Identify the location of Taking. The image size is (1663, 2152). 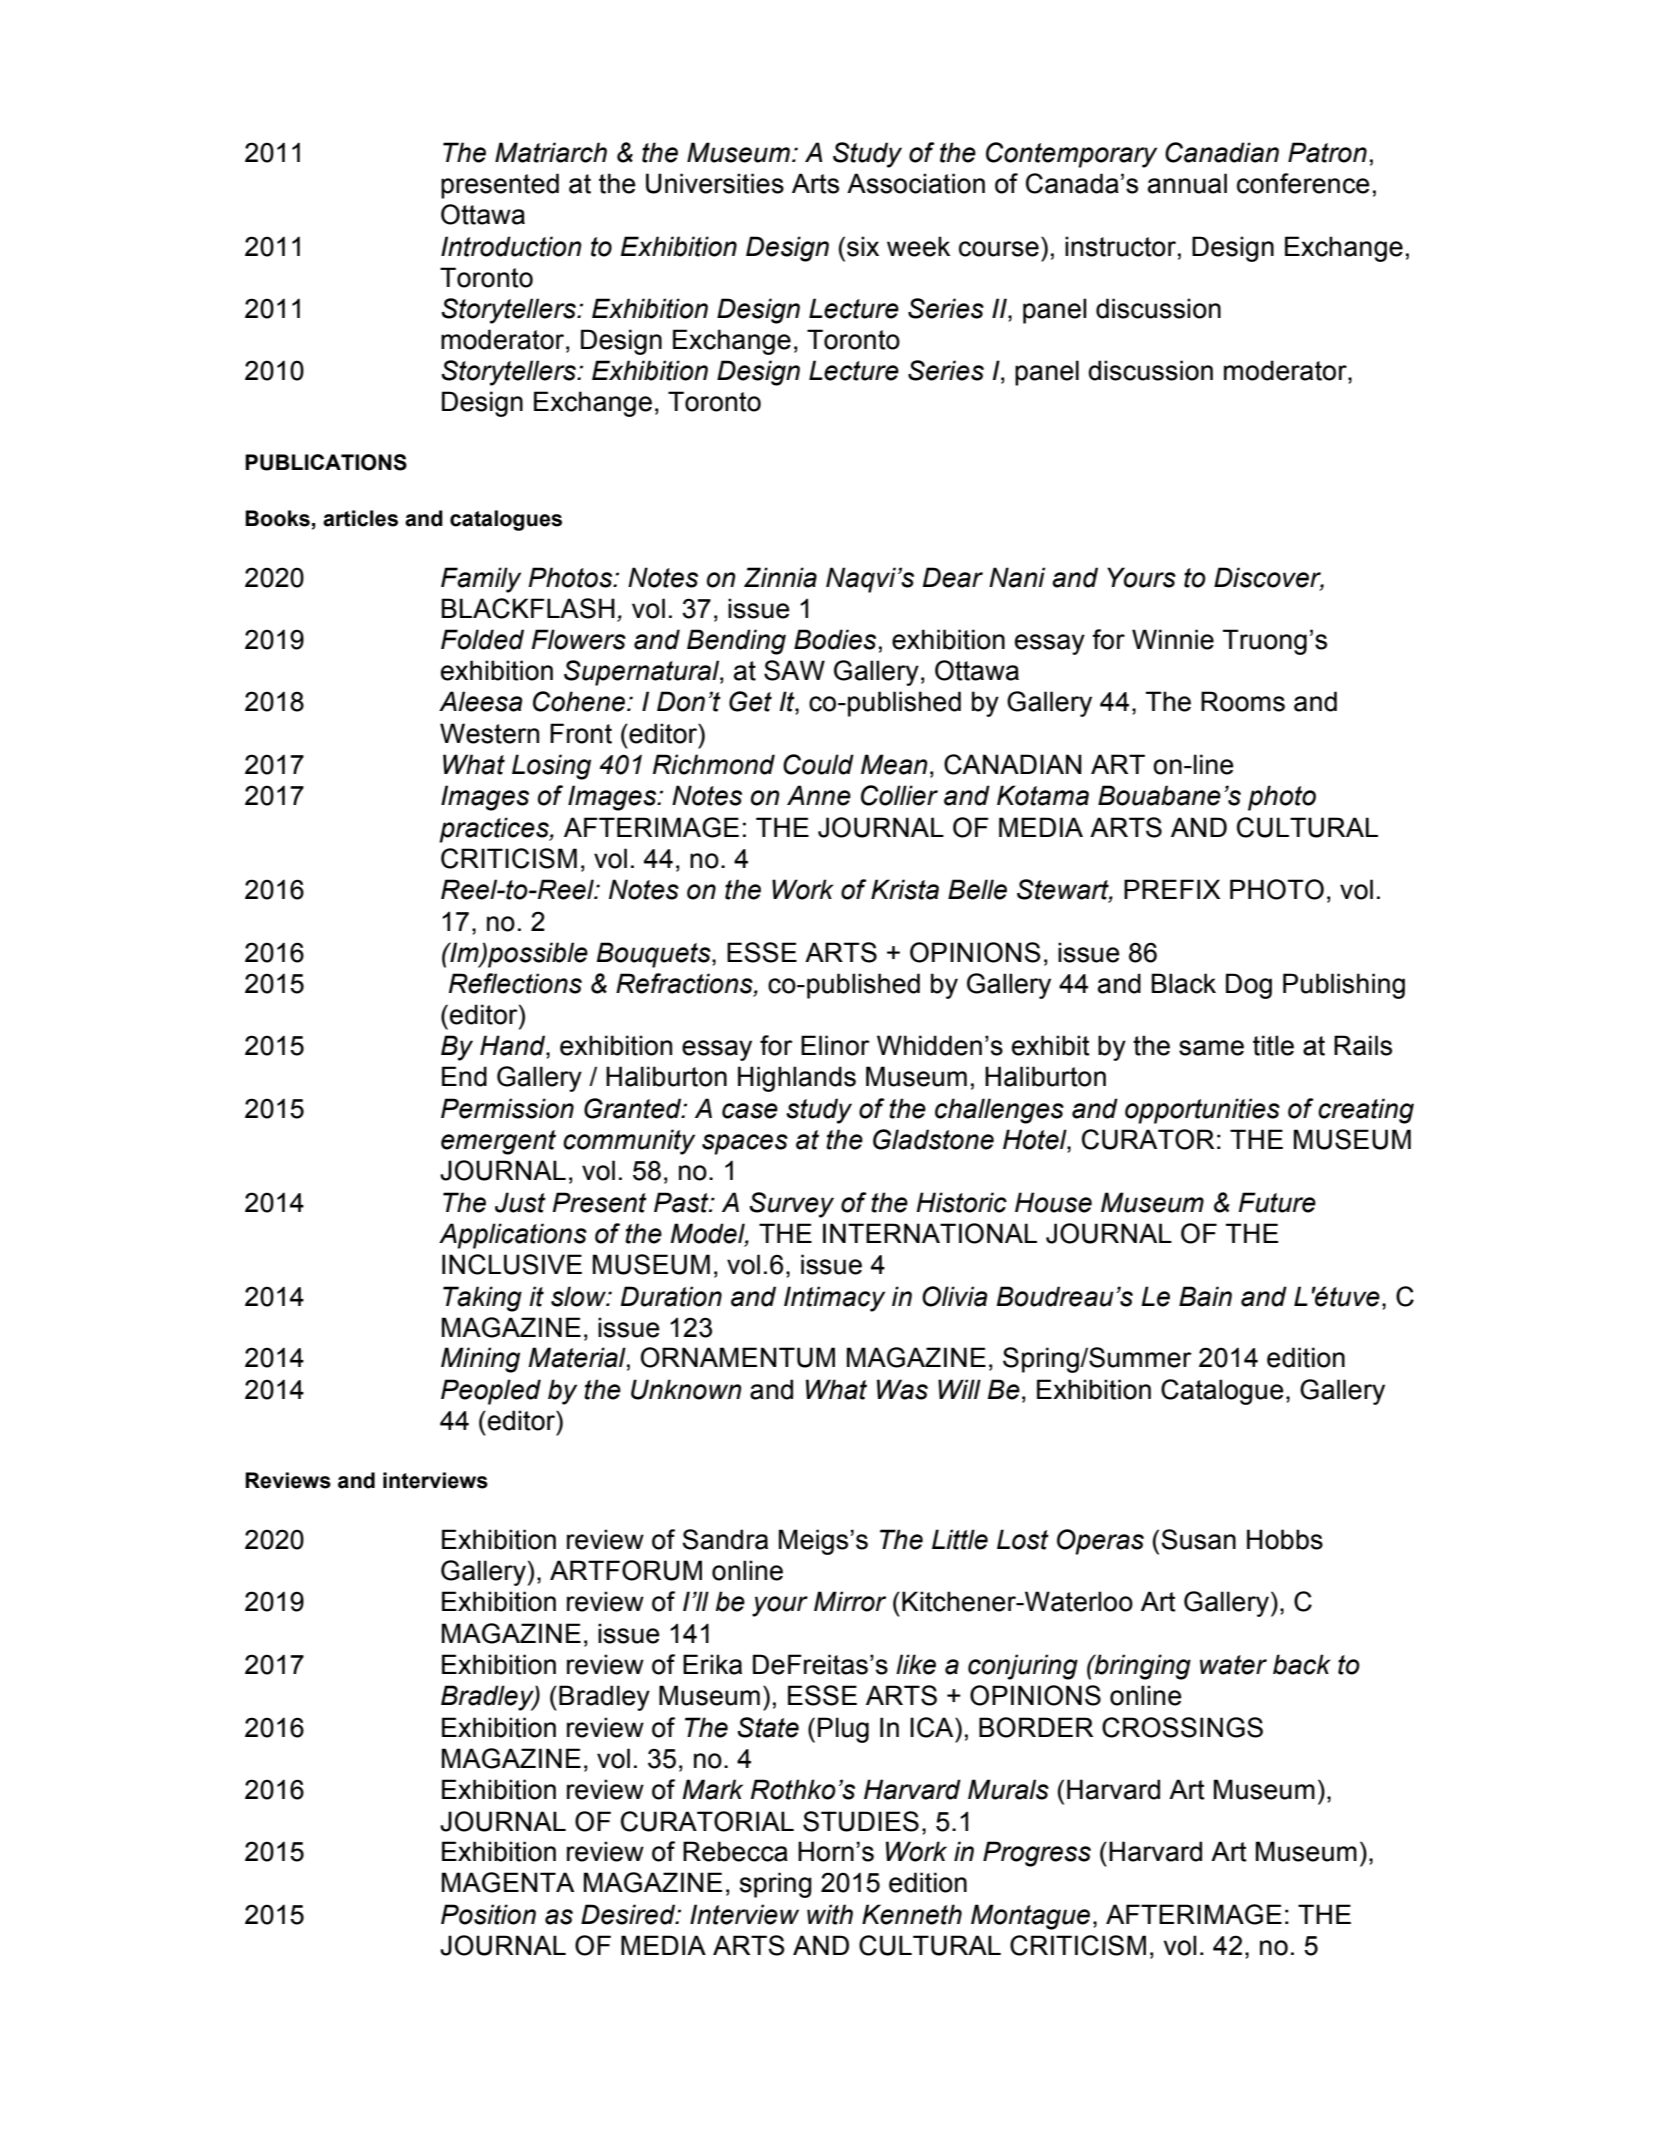
(482, 1299).
